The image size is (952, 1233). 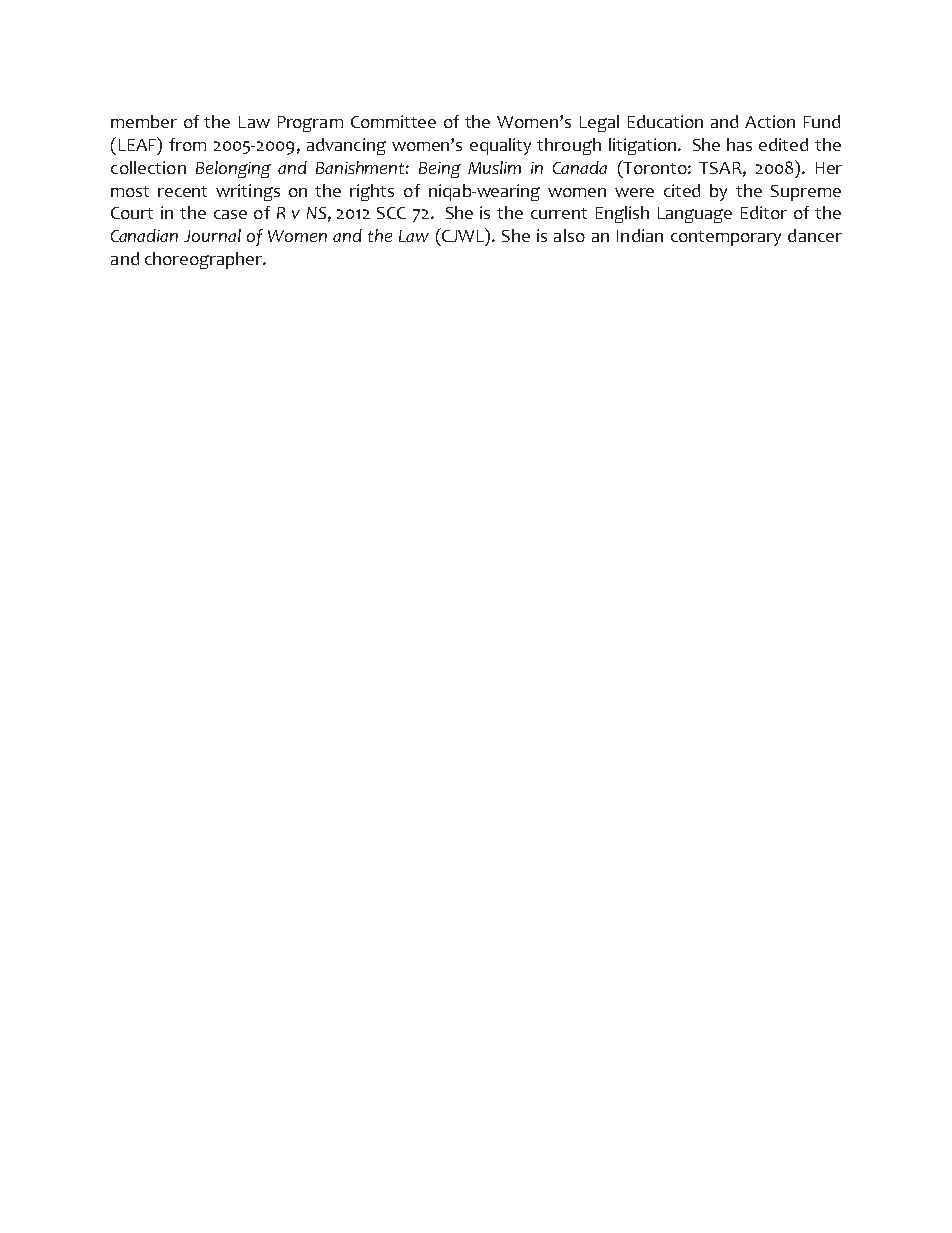 What do you see at coordinates (770, 121) in the screenshot?
I see `Action` at bounding box center [770, 121].
